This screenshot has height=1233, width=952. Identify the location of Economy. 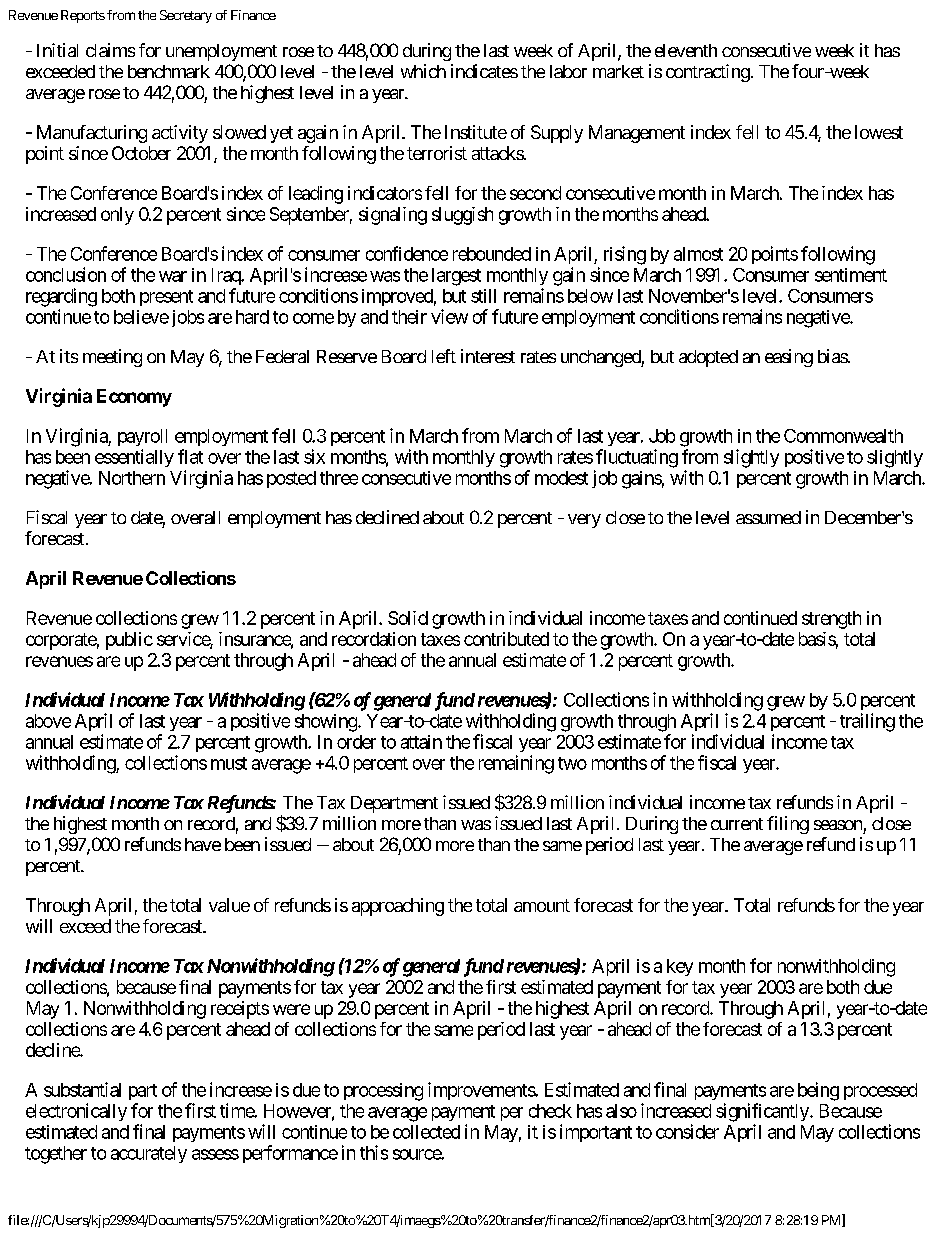
(134, 398).
